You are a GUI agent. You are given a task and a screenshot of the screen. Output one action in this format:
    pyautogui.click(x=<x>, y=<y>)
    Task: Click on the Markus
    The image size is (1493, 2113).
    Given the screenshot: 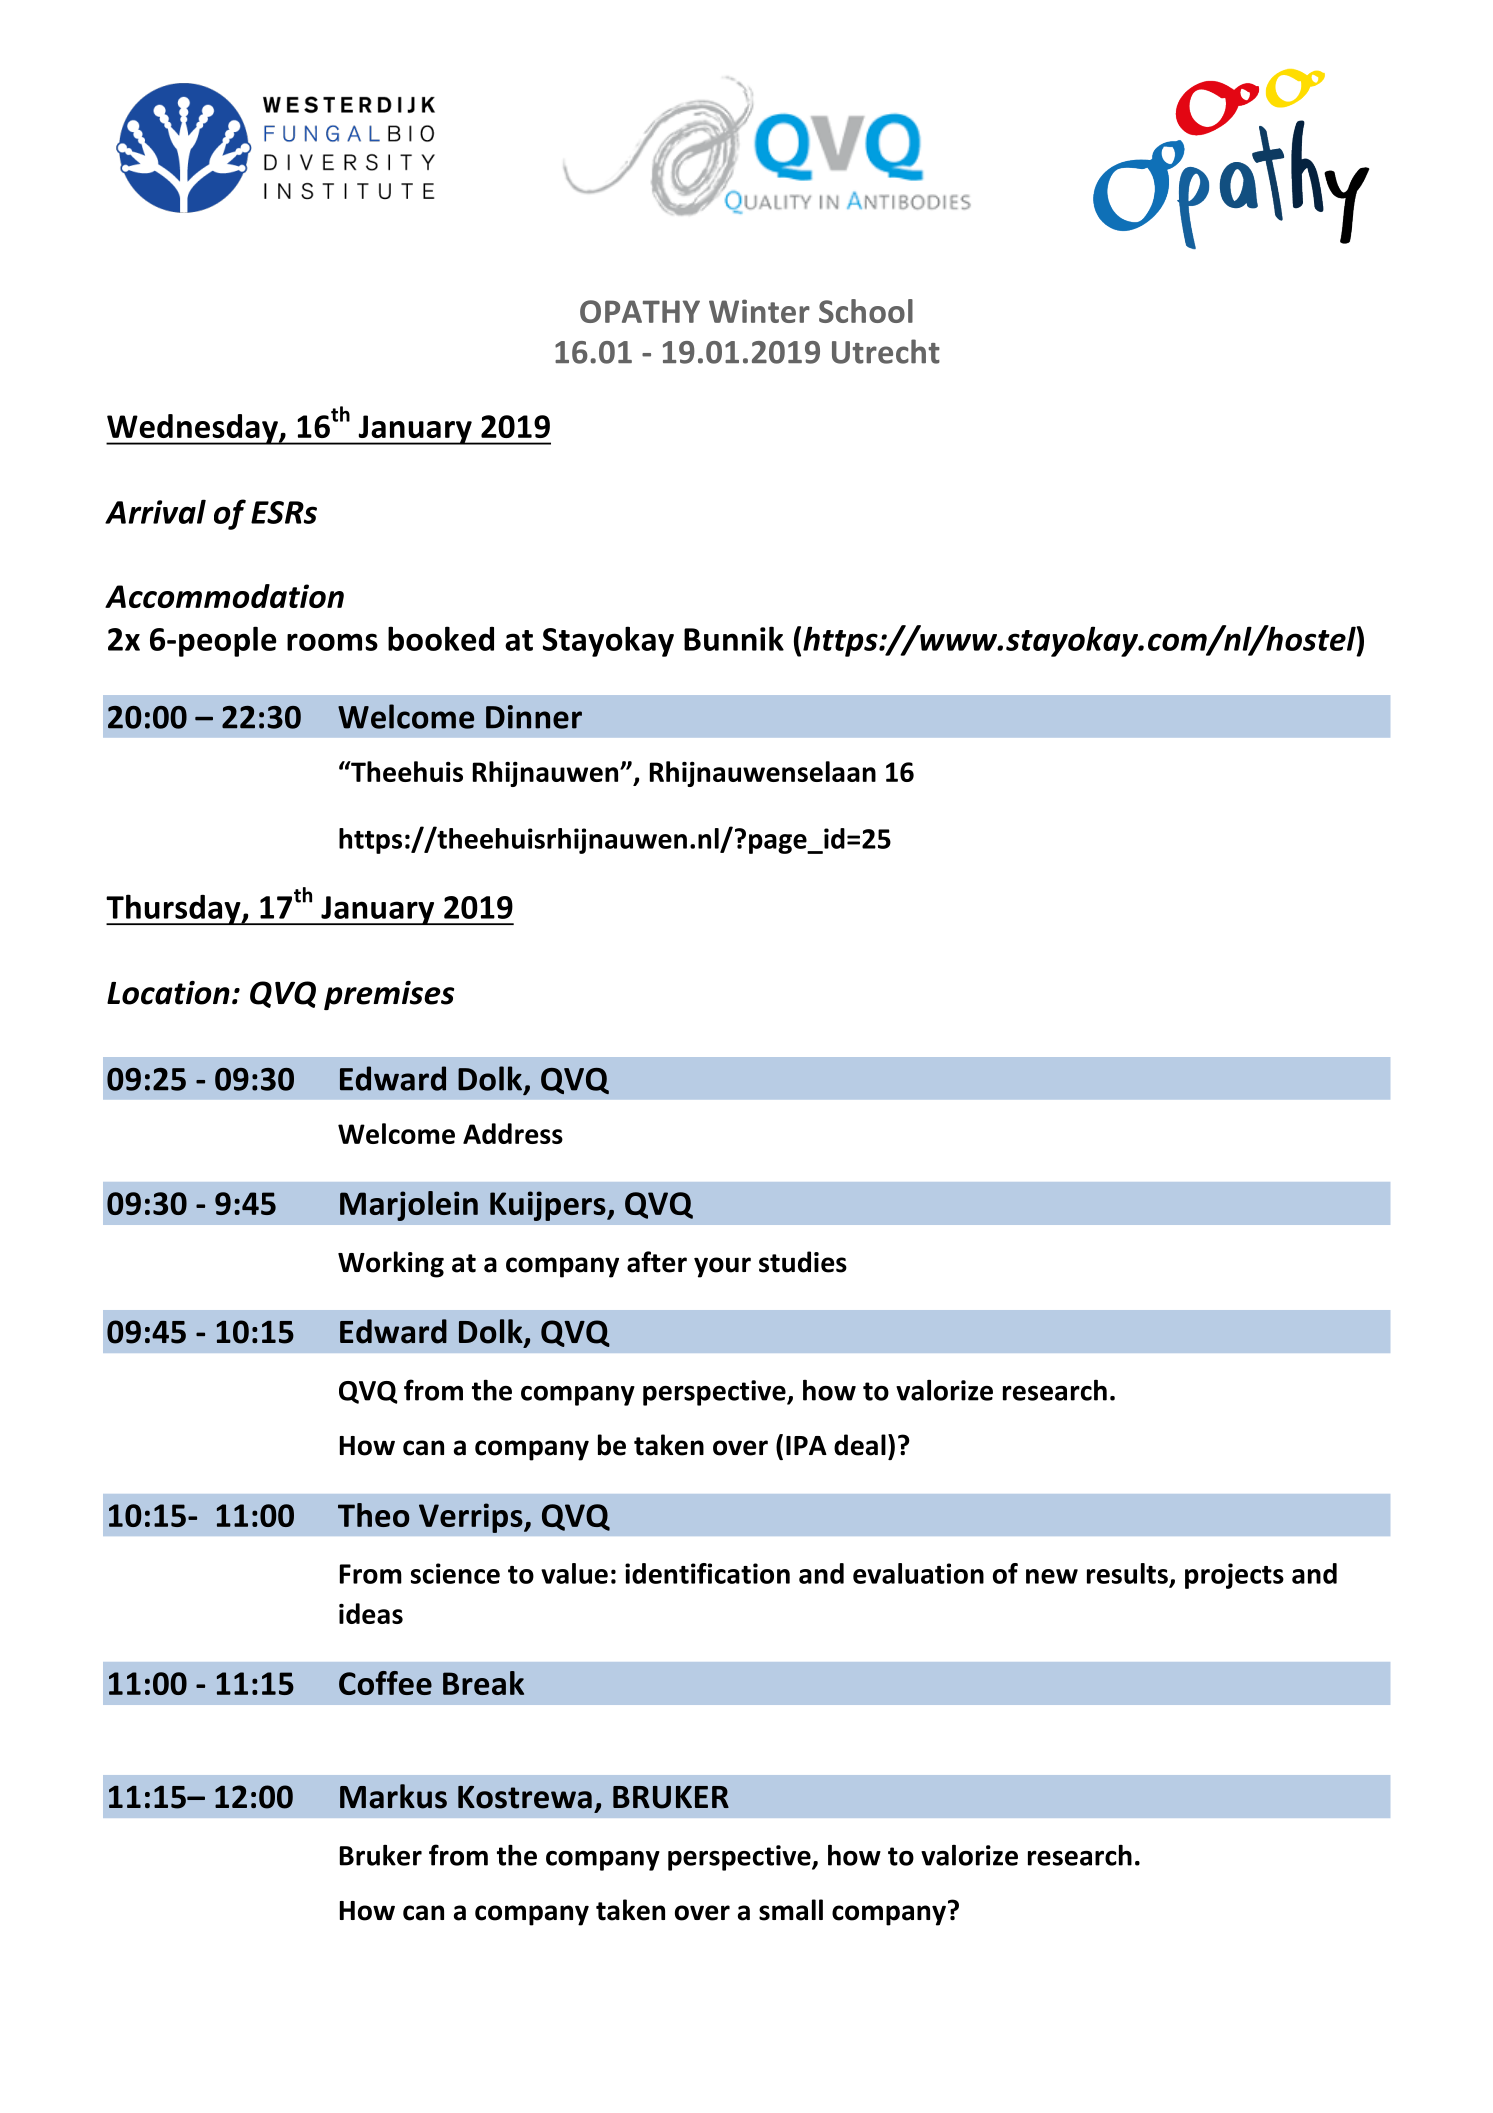 What is the action you would take?
    pyautogui.click(x=393, y=1796)
